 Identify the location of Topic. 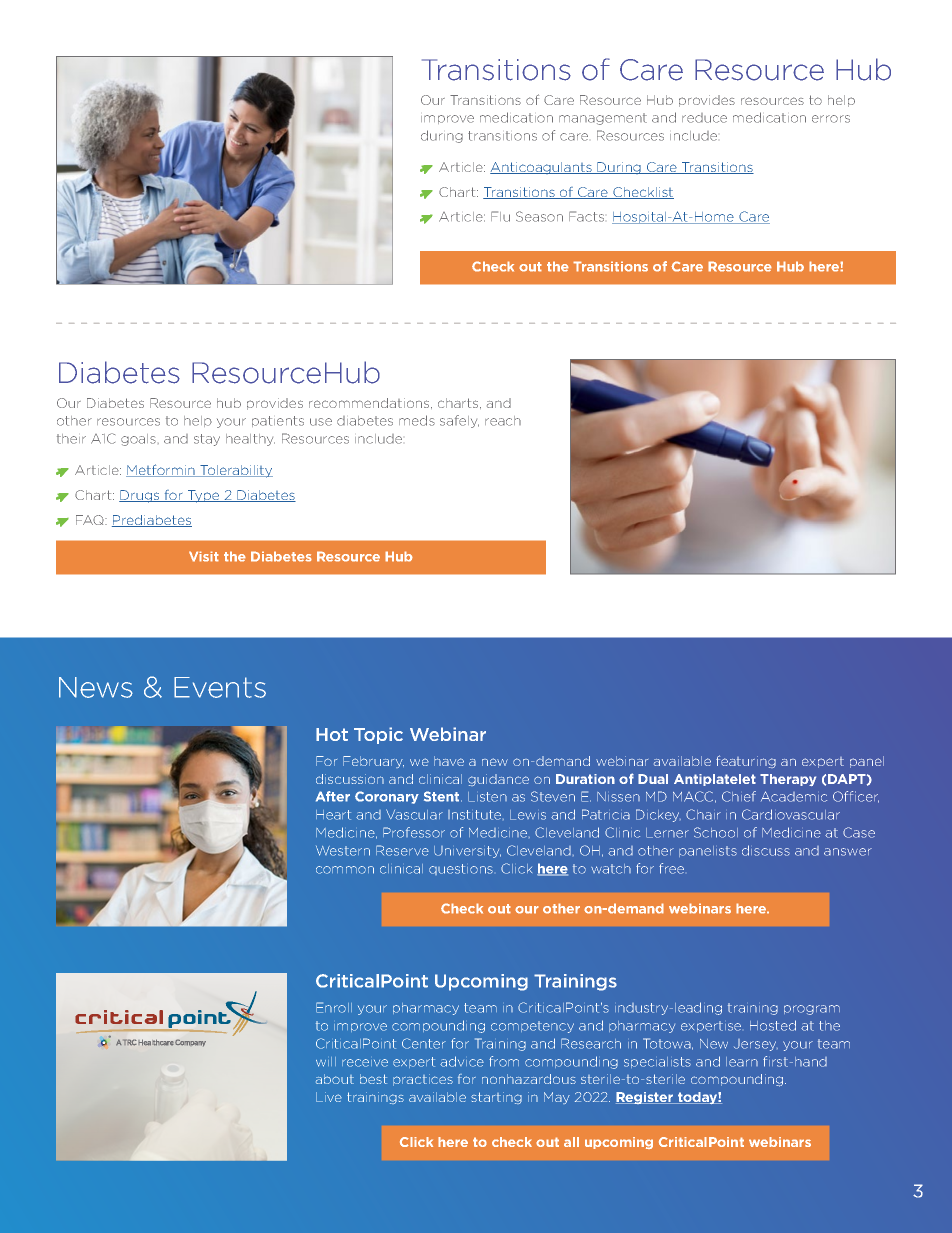
(378, 735).
